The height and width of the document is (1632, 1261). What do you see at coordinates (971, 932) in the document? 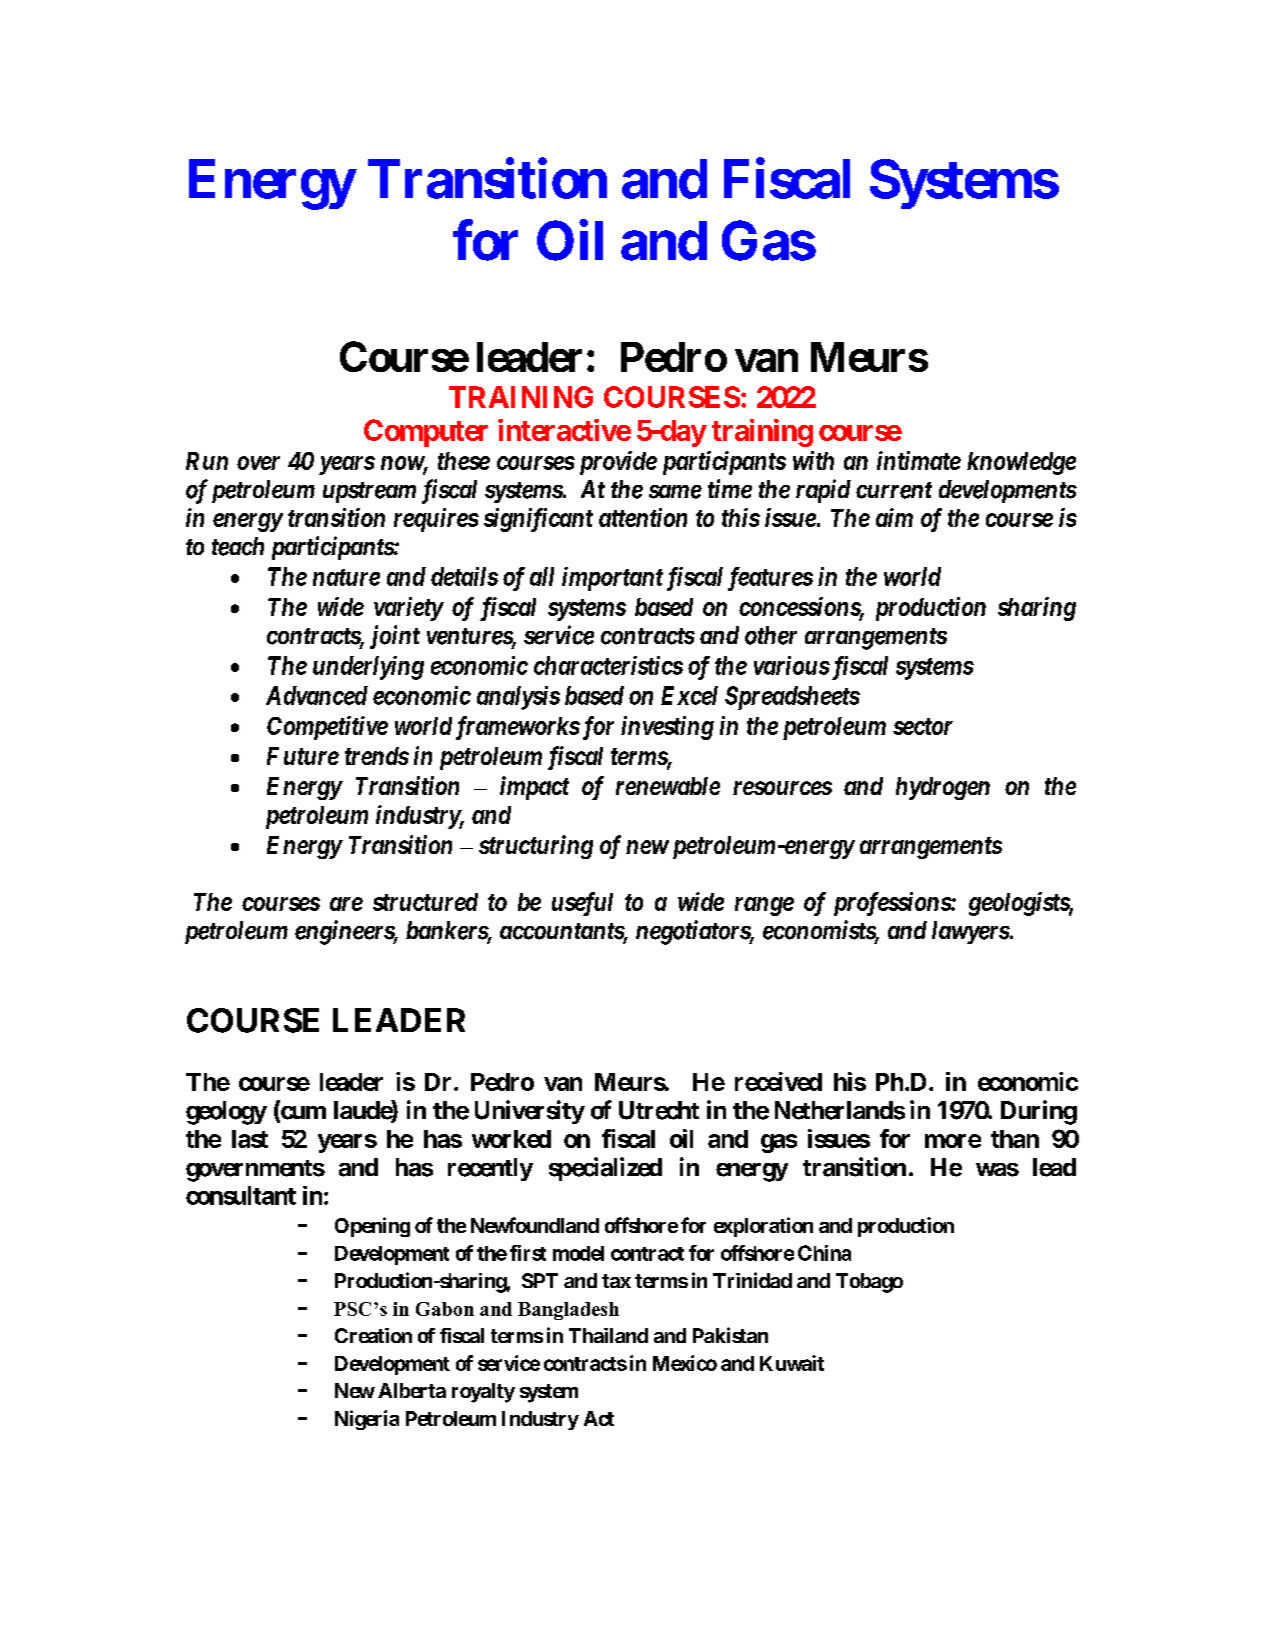
I see `lawyers` at bounding box center [971, 932].
